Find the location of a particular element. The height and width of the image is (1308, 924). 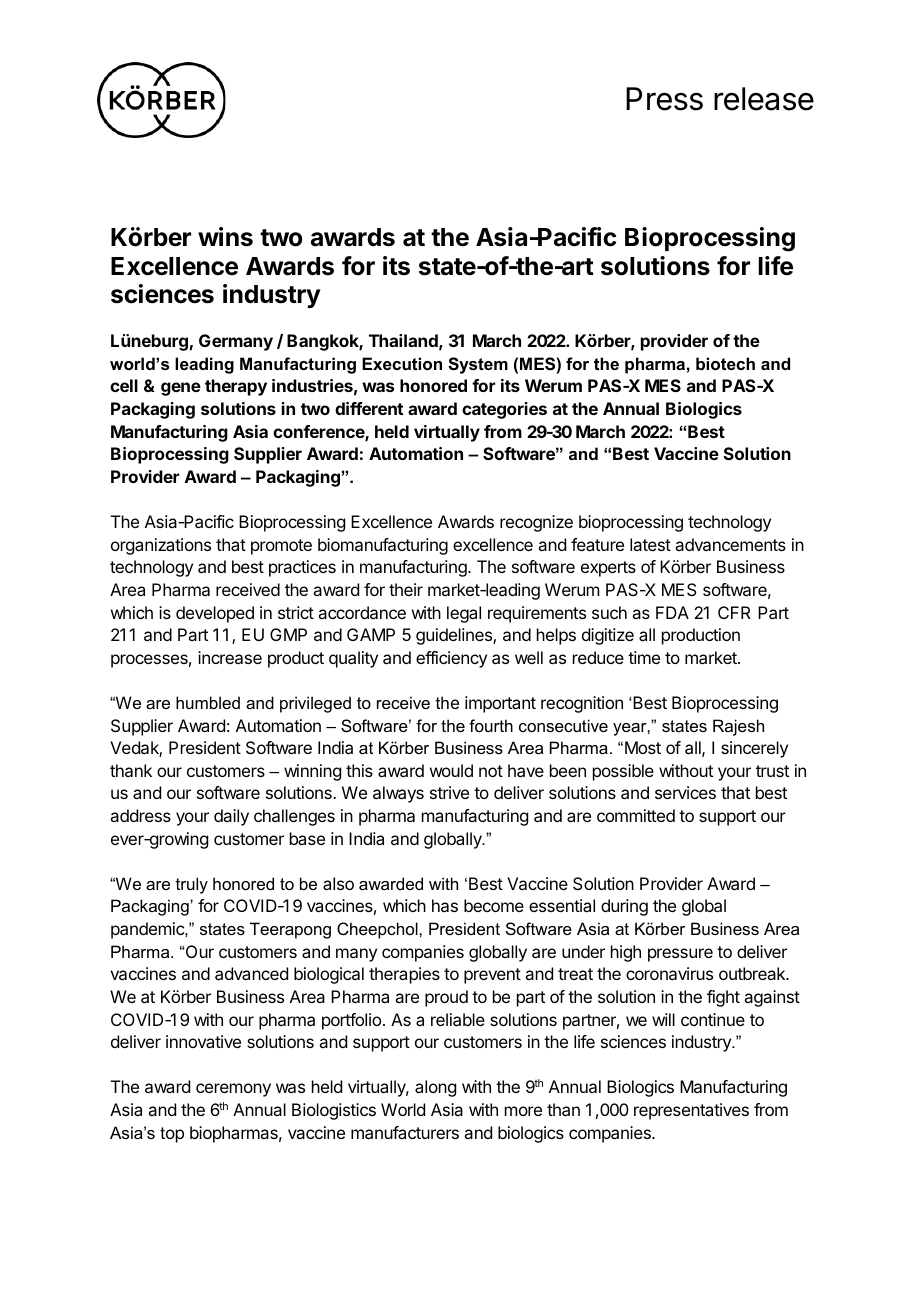

biotech is located at coordinates (725, 363).
